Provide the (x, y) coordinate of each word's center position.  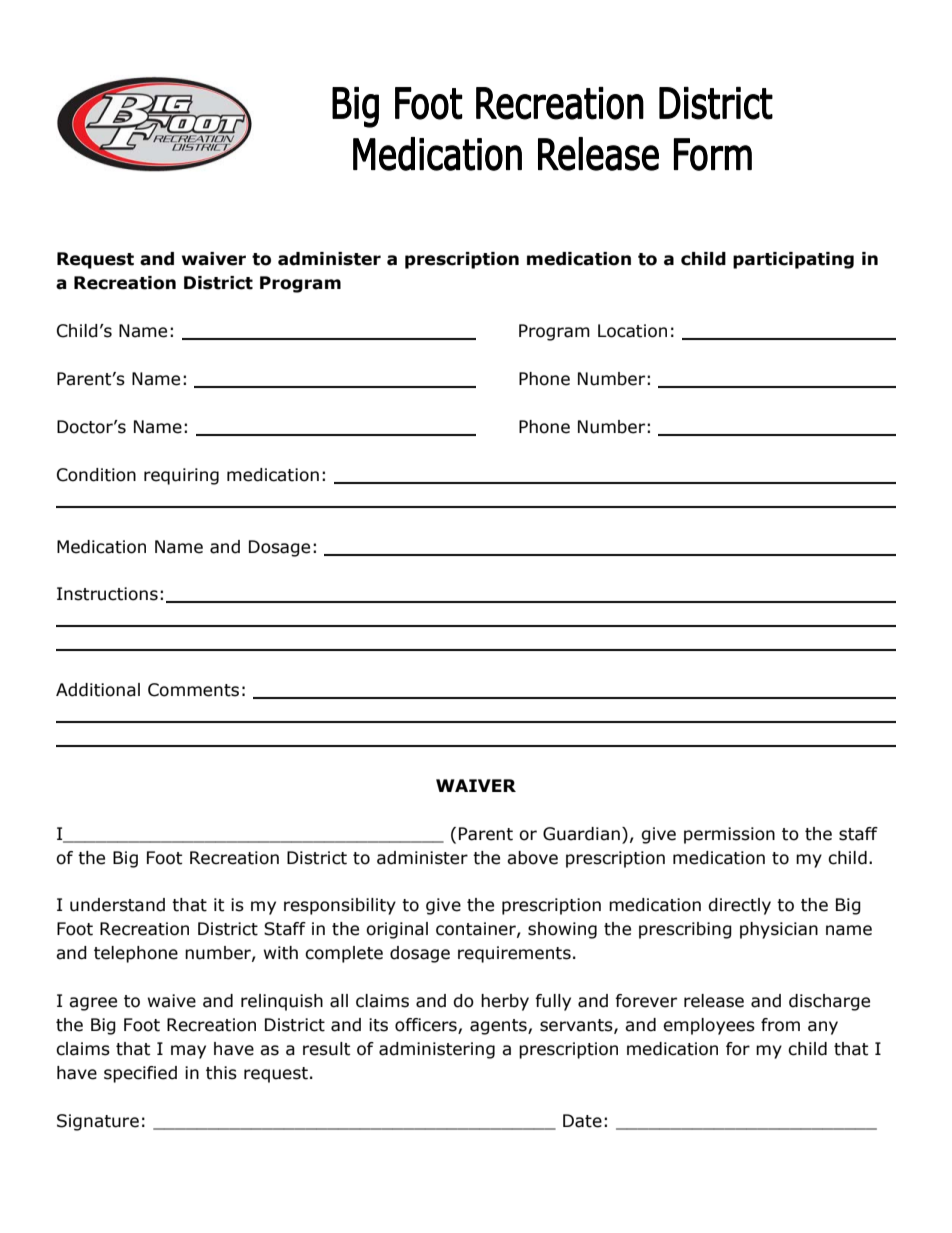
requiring (181, 476)
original (397, 930)
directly (739, 906)
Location (632, 331)
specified (140, 1074)
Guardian (581, 834)
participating (793, 260)
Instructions (107, 594)
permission (729, 835)
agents (499, 1027)
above (532, 858)
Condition (96, 475)
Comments (193, 690)
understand (117, 905)
